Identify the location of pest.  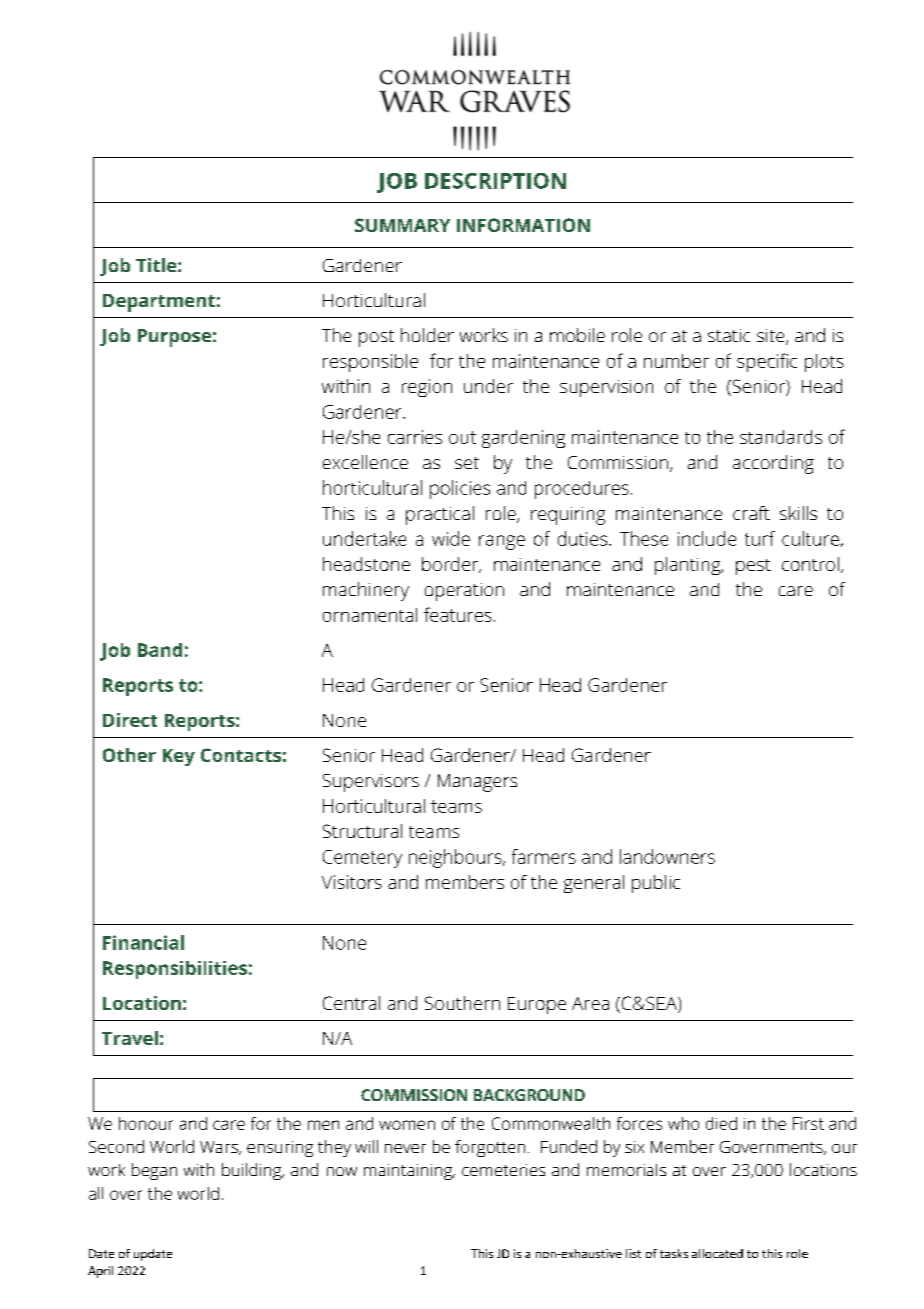
(753, 567).
